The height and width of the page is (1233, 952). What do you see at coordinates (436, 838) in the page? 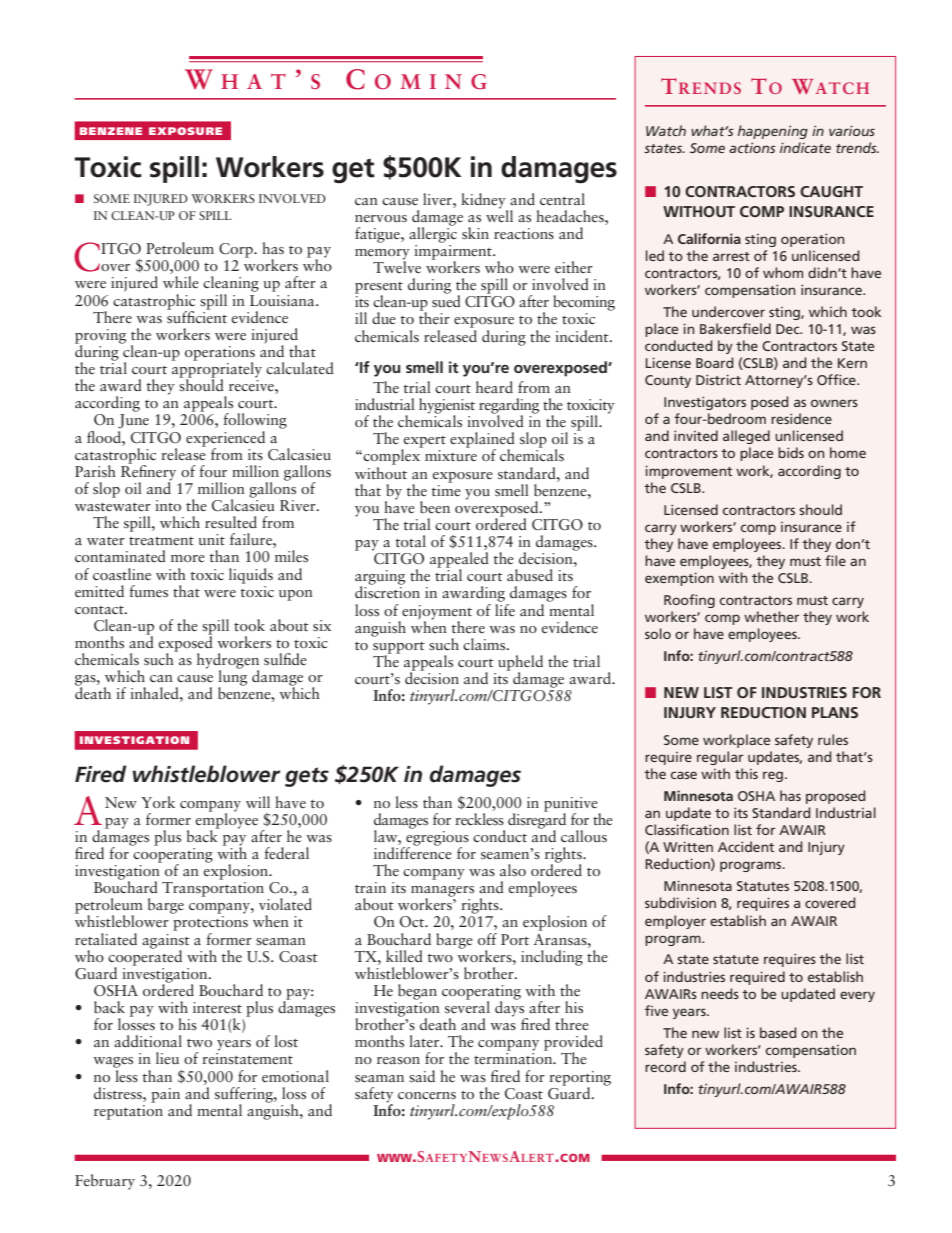
I see `egregious` at bounding box center [436, 838].
